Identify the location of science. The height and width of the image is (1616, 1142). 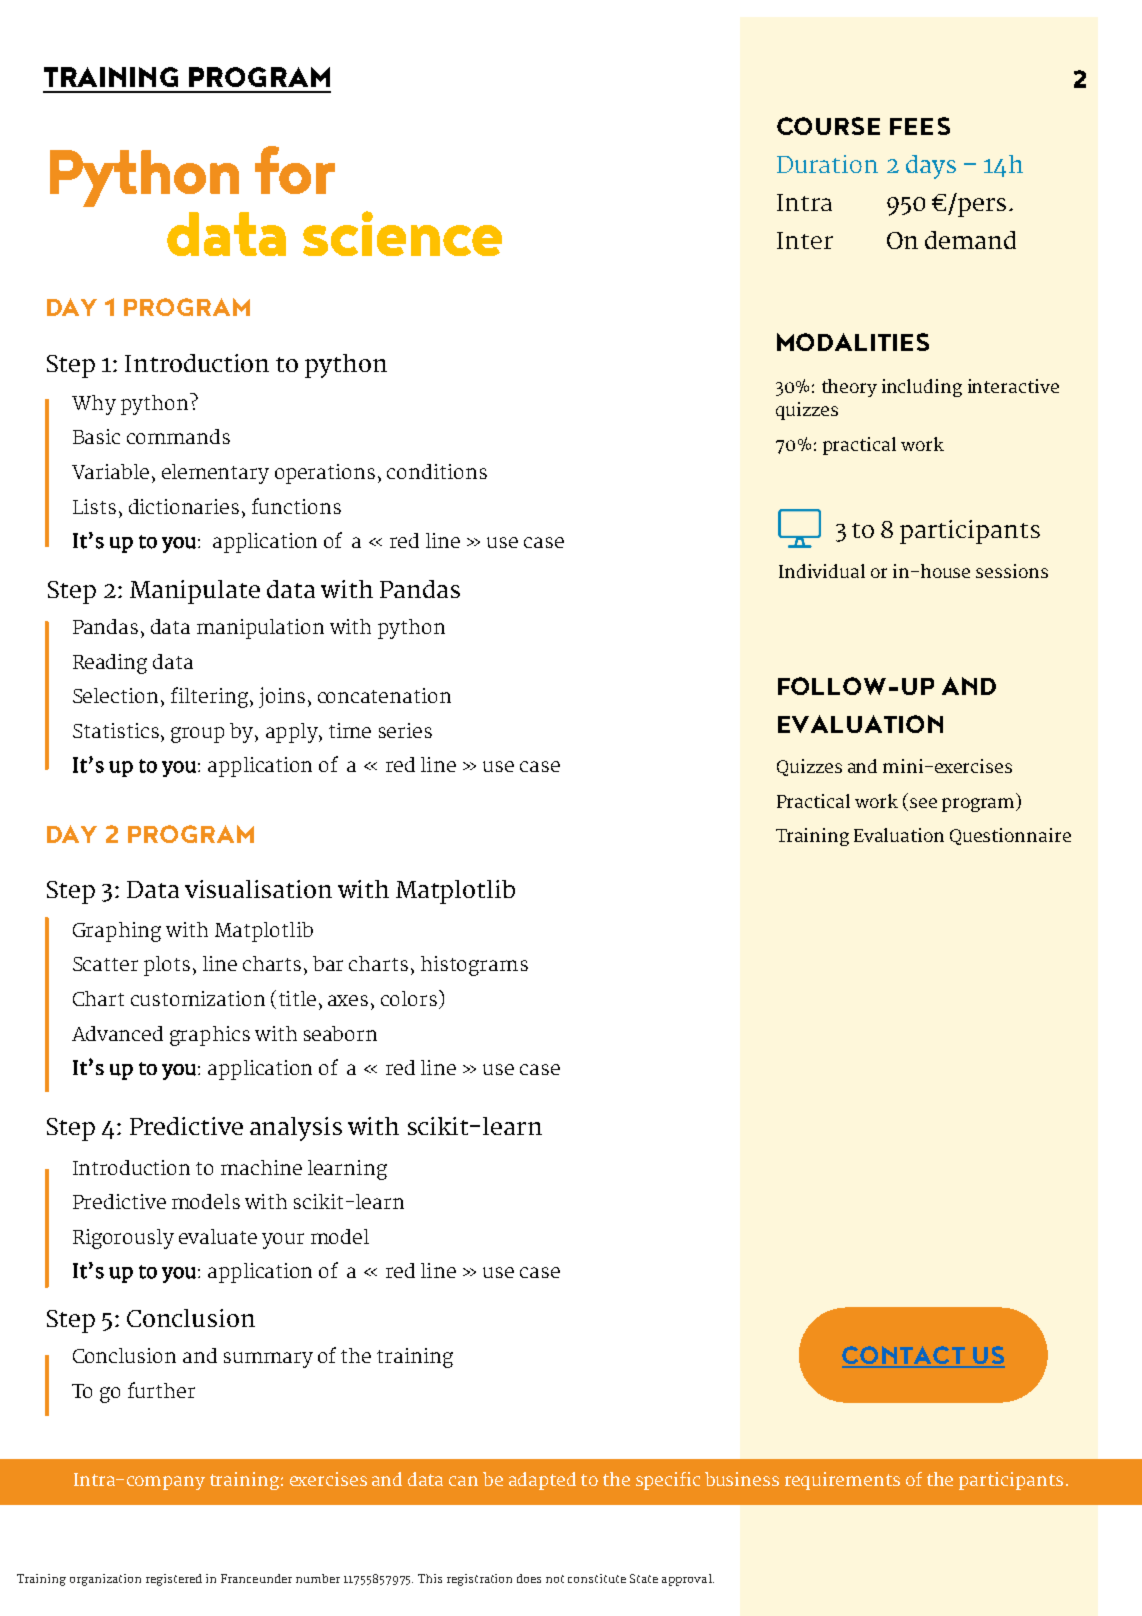
(402, 233).
